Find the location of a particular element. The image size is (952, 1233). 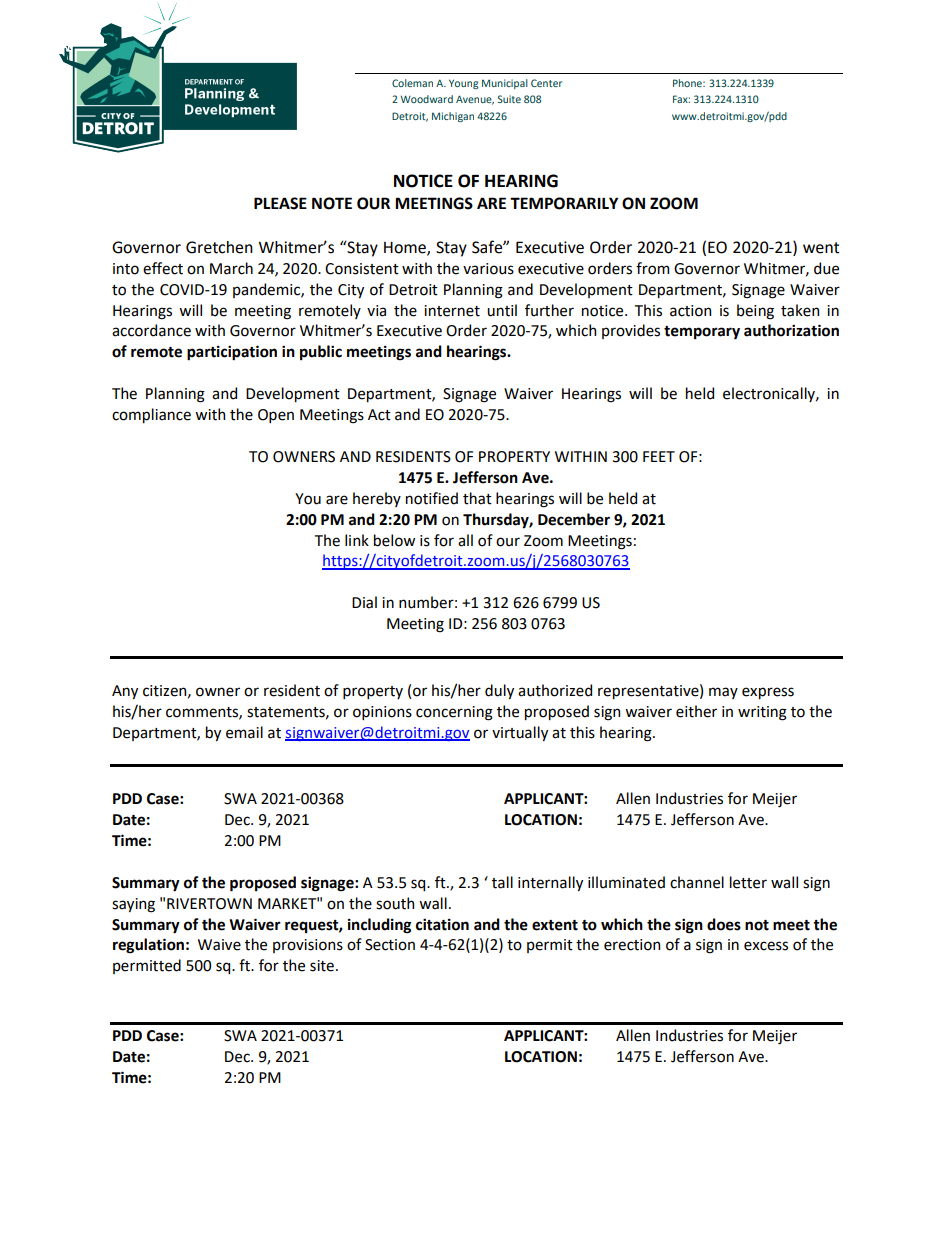

PLEASE is located at coordinates (280, 203).
